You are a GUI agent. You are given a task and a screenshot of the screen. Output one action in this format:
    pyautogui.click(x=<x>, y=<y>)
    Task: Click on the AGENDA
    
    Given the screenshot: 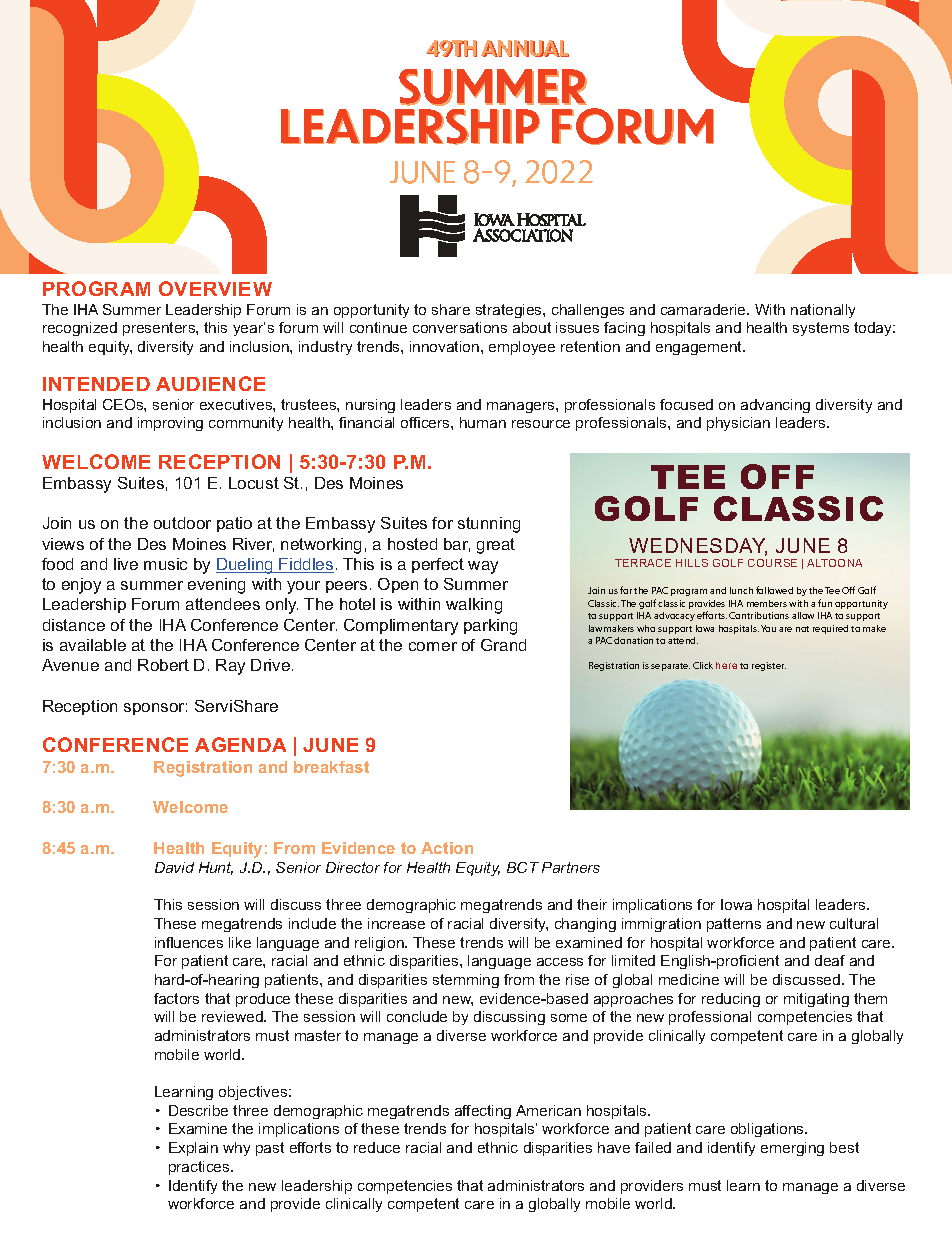 What is the action you would take?
    pyautogui.click(x=240, y=744)
